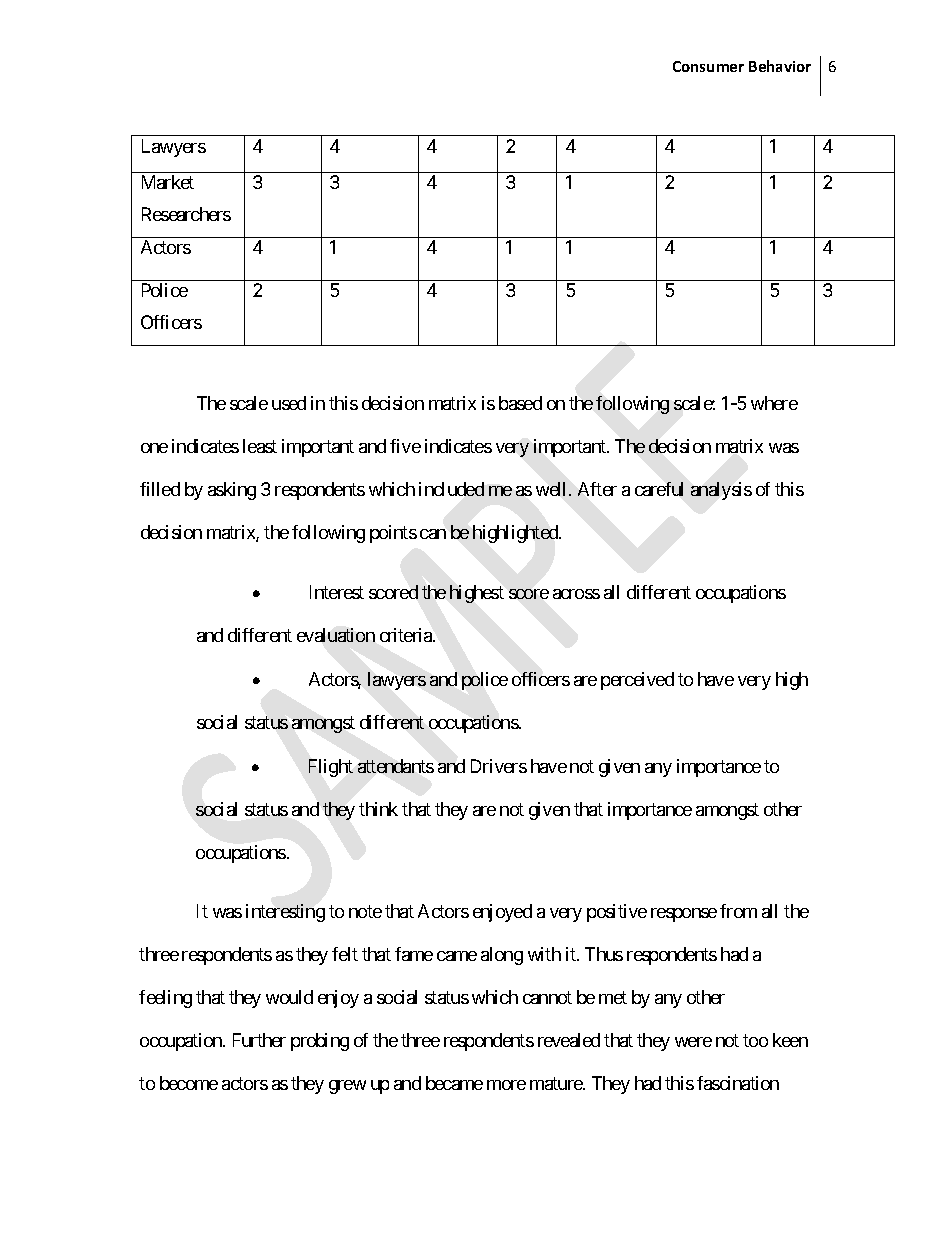  I want to click on analysis, so click(721, 491).
